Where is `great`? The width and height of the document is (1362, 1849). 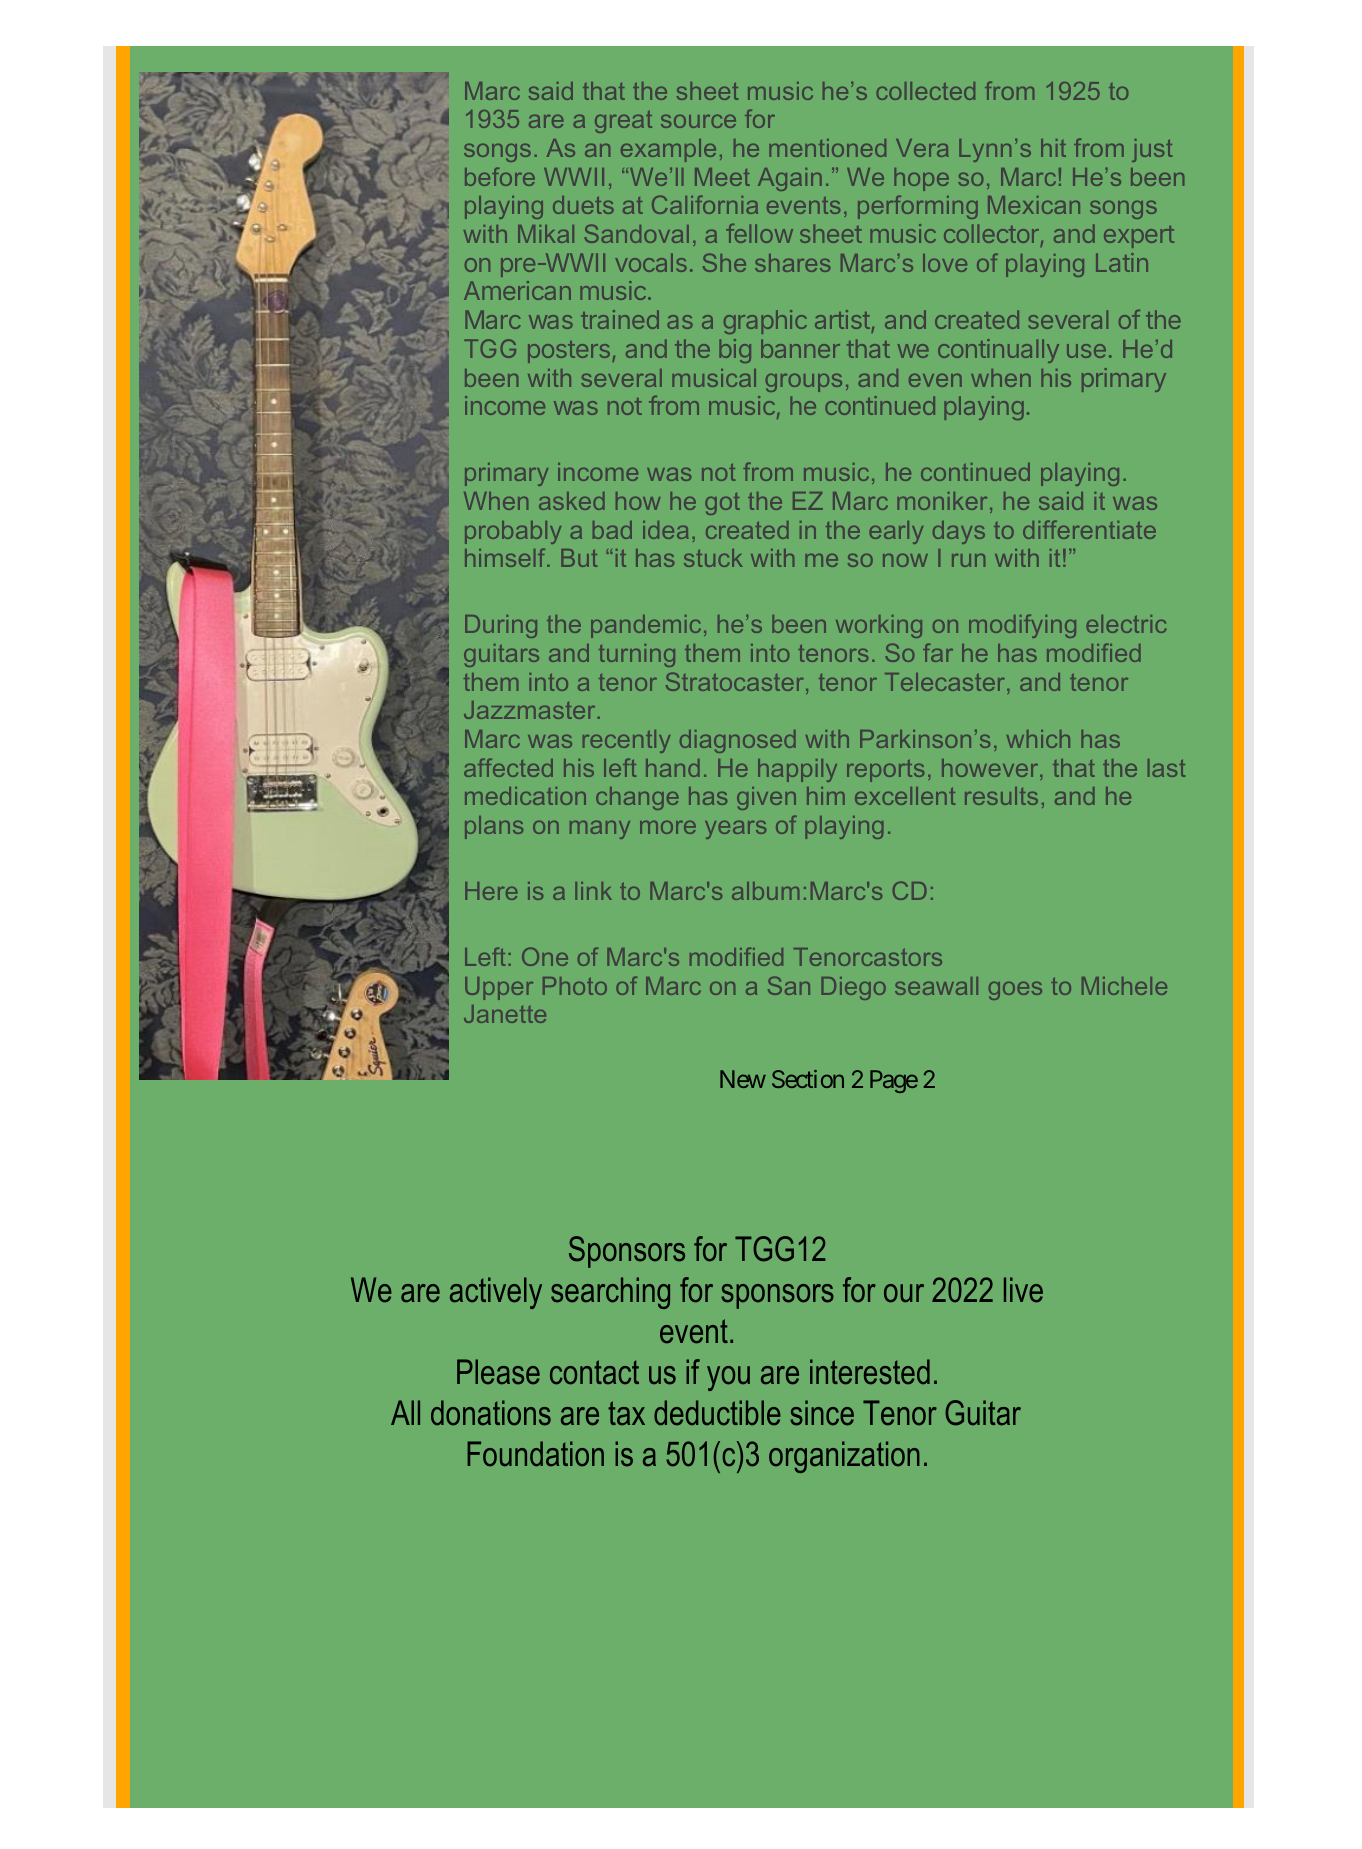 great is located at coordinates (623, 121).
